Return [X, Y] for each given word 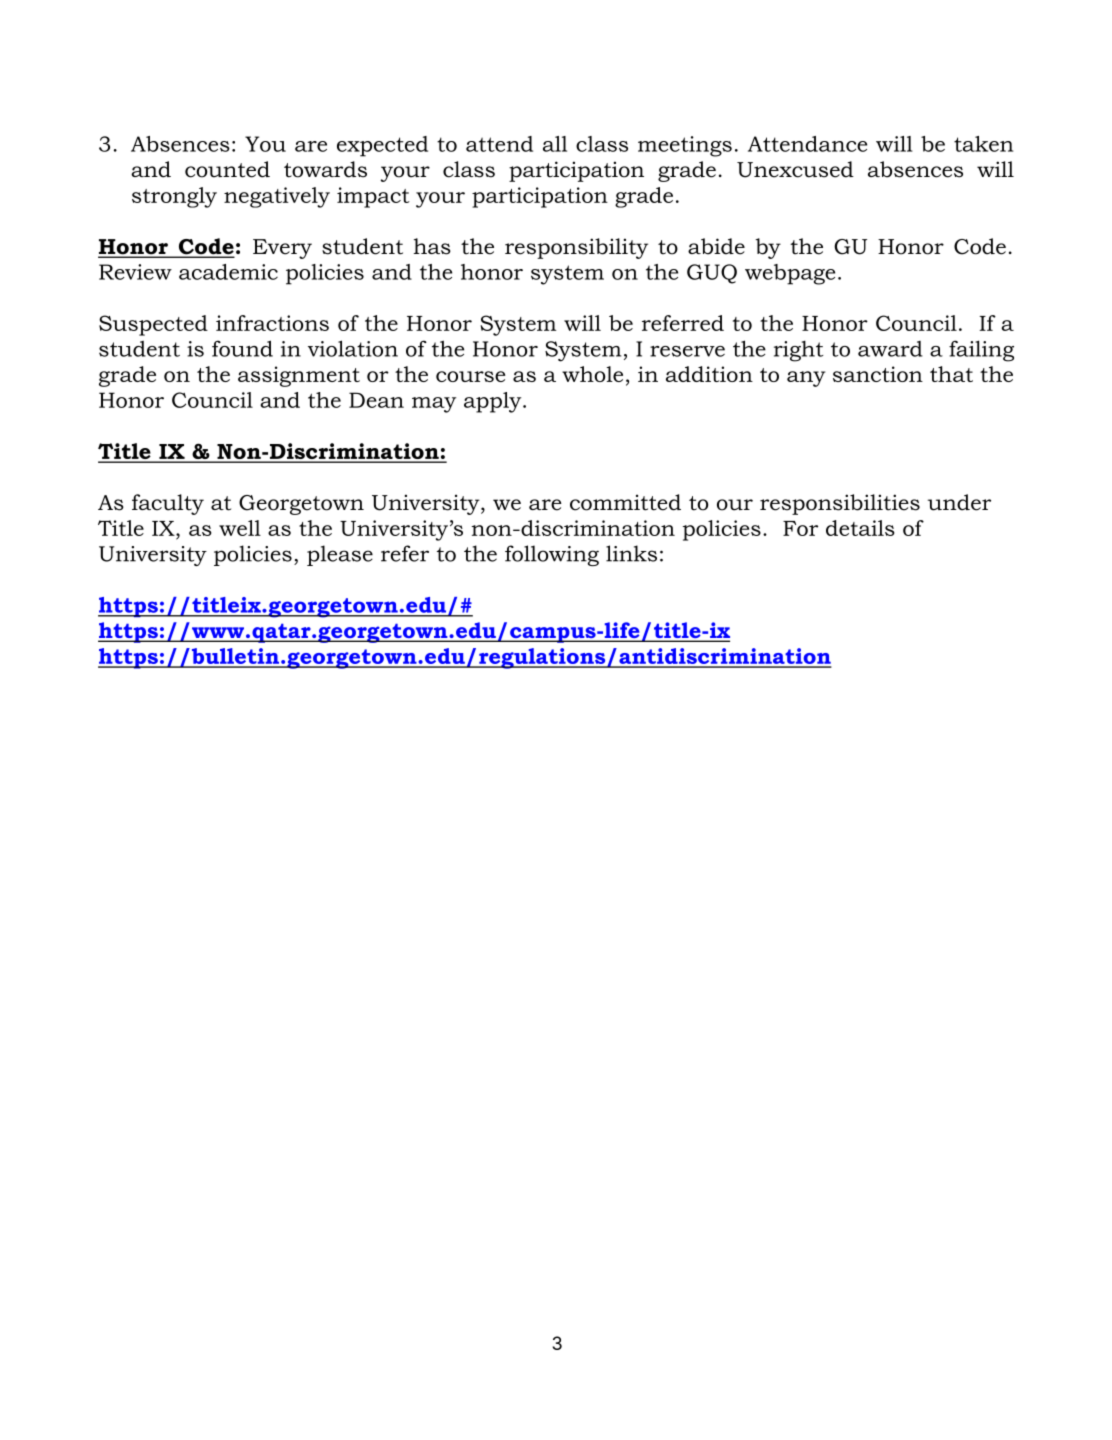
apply [494, 402]
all [555, 144]
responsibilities [840, 504]
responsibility [576, 248]
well [240, 528]
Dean [376, 400]
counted [227, 169]
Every [282, 249]
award [890, 349]
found [242, 348]
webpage [790, 274]
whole [592, 374]
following [552, 555]
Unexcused [795, 169]
